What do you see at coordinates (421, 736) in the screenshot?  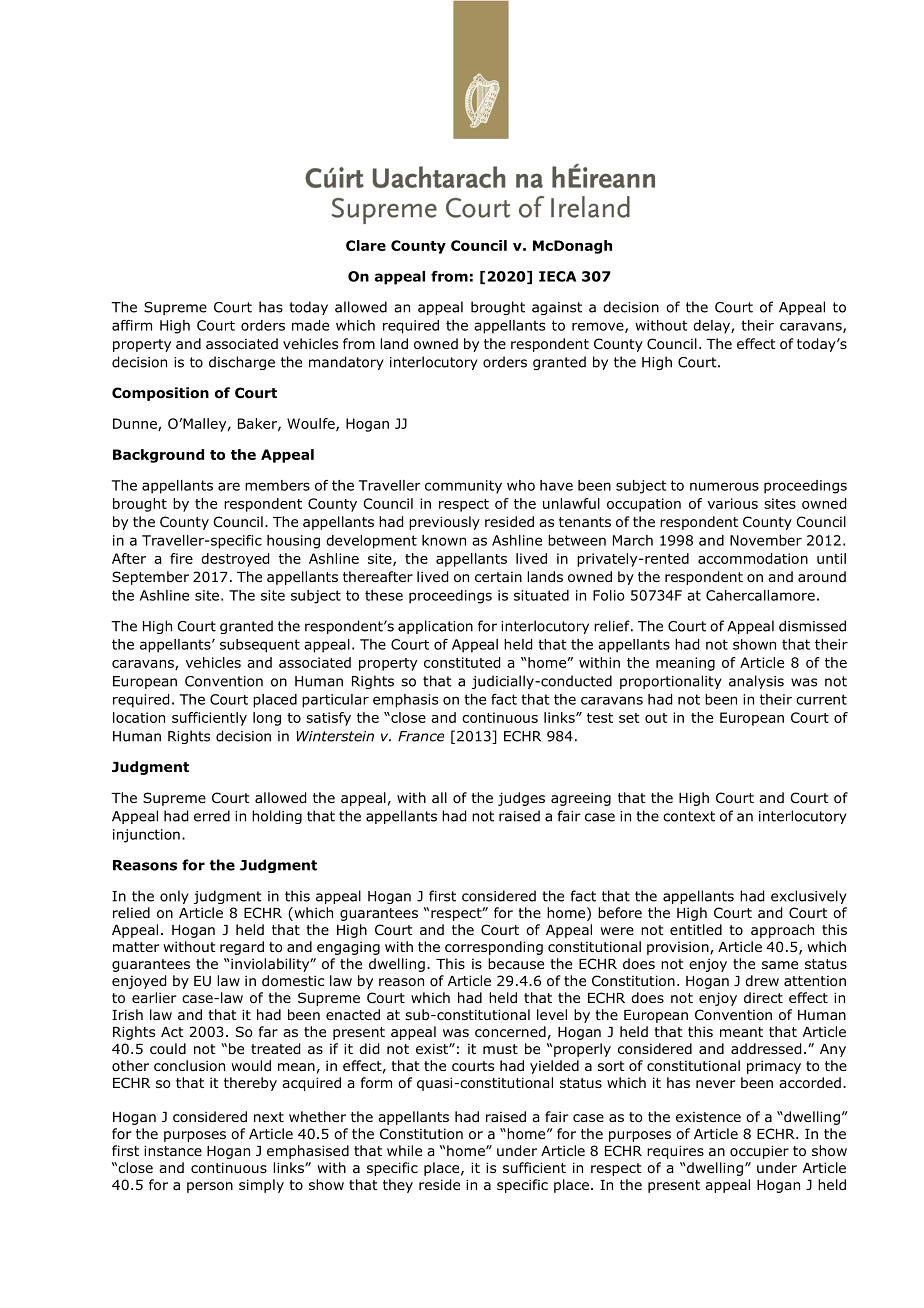 I see `France` at bounding box center [421, 736].
